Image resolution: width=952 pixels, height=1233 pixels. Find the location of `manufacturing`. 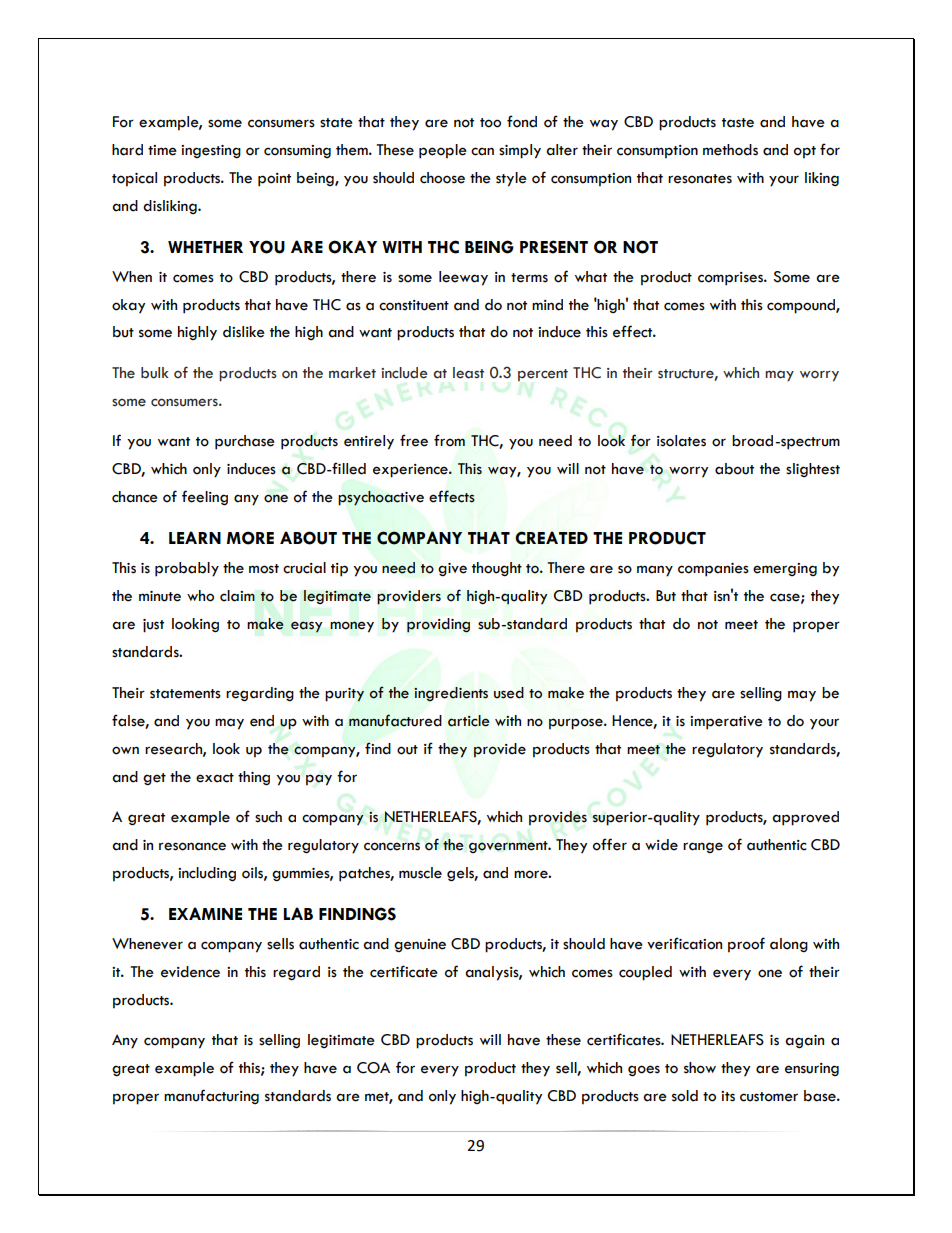

manufacturing is located at coordinates (211, 1096).
